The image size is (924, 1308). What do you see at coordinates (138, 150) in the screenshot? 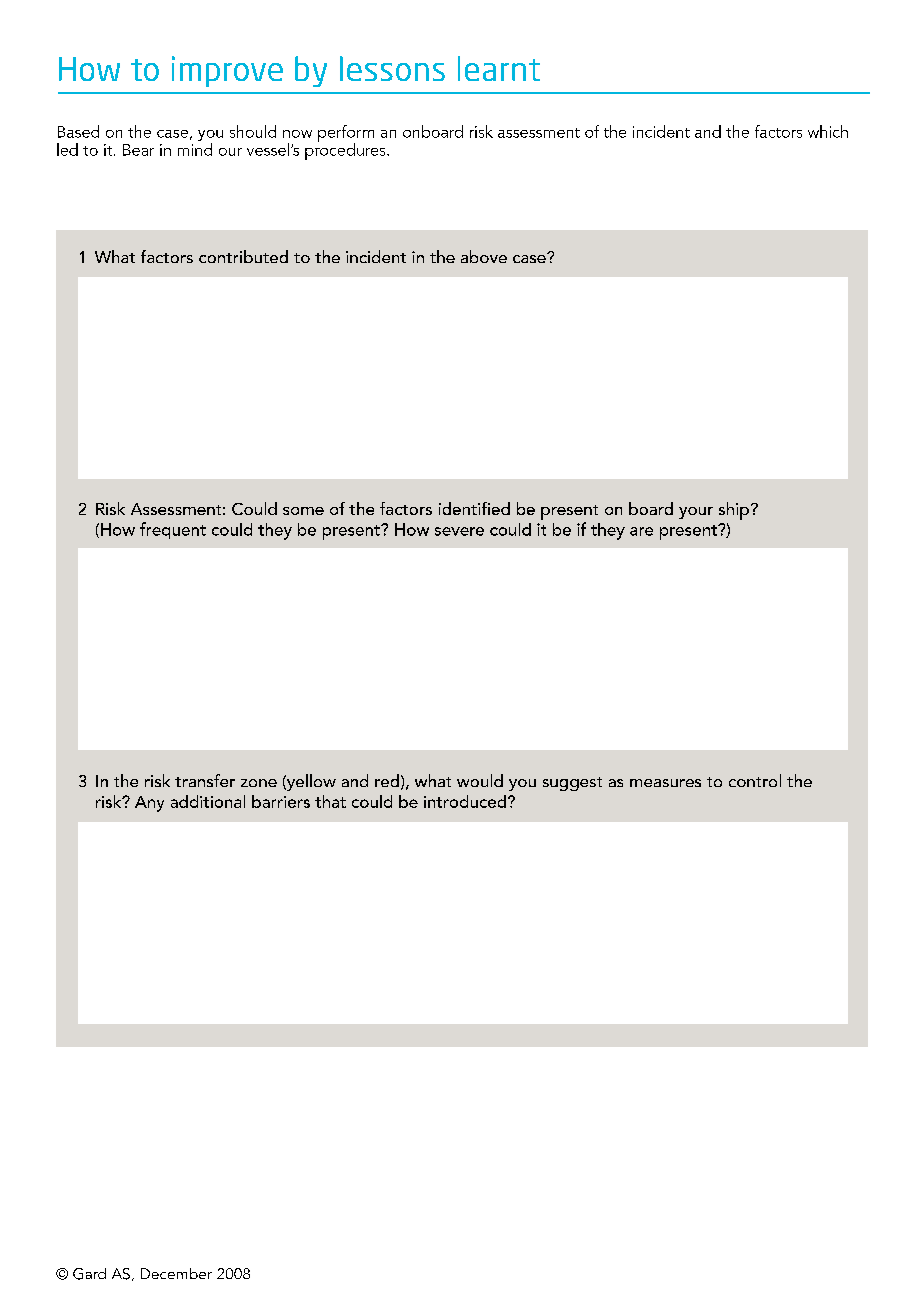
I see `Bear` at bounding box center [138, 150].
